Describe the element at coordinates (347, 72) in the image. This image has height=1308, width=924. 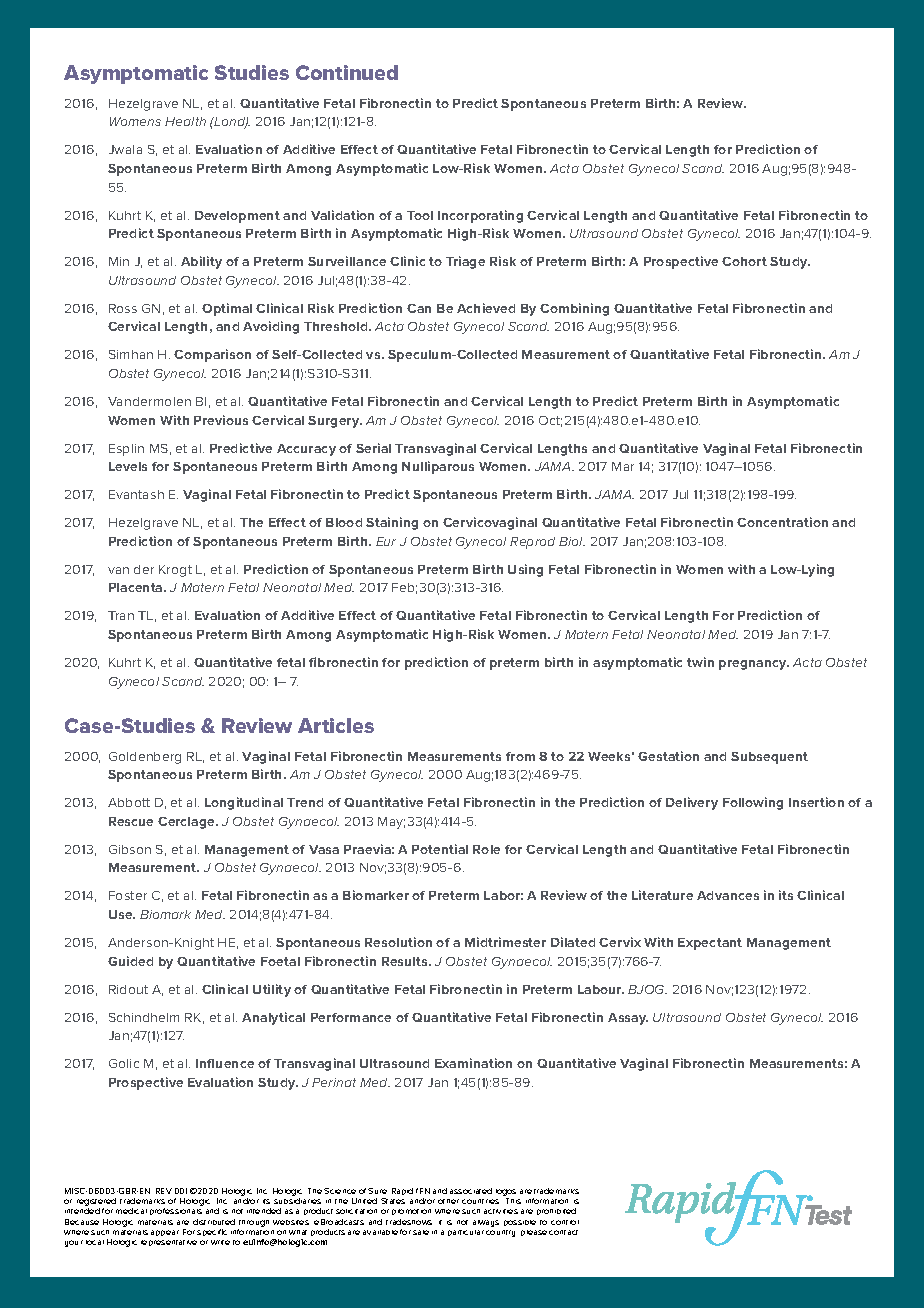
I see `Continued` at that location.
